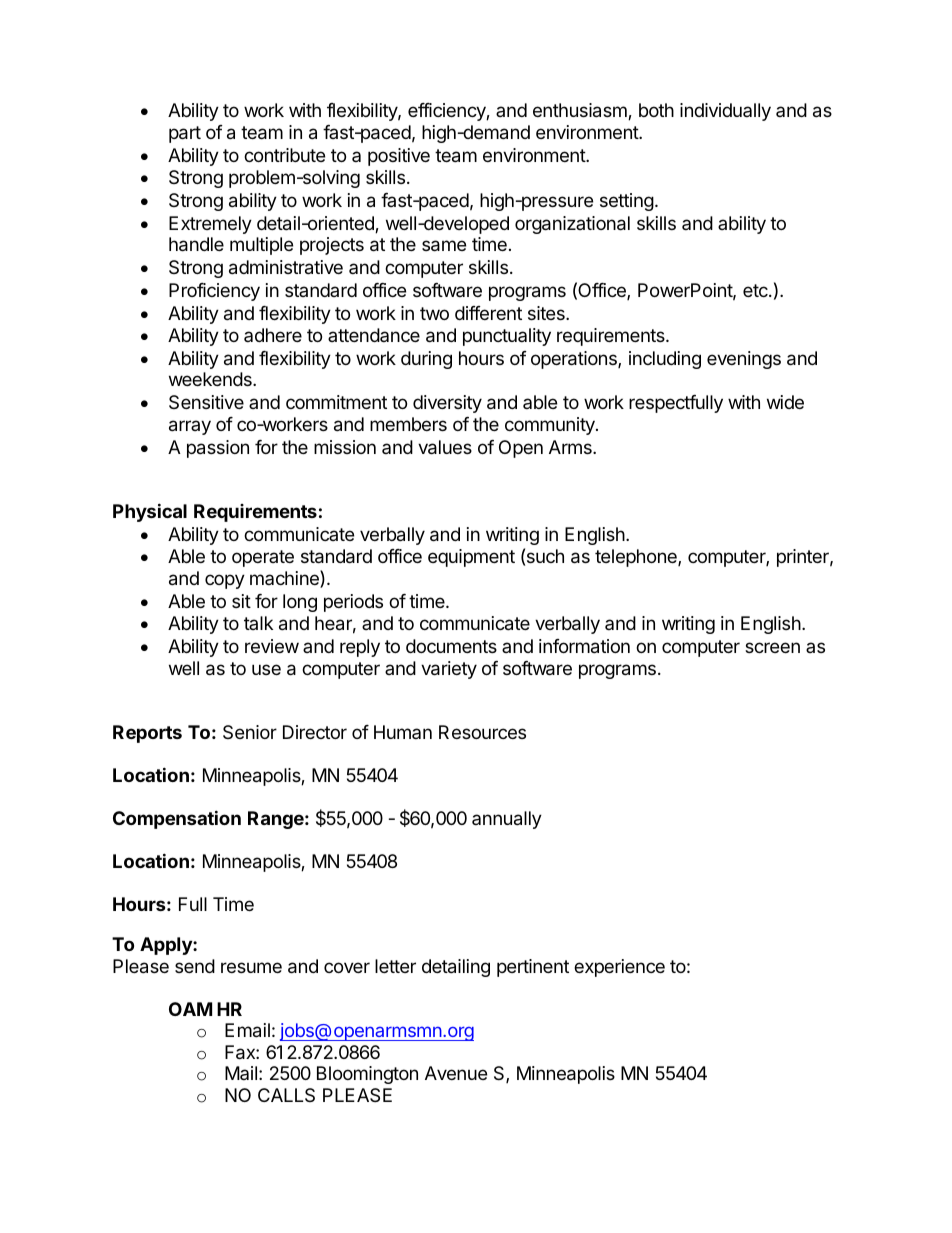 The height and width of the document is (1233, 952). What do you see at coordinates (619, 968) in the document?
I see `experience` at bounding box center [619, 968].
